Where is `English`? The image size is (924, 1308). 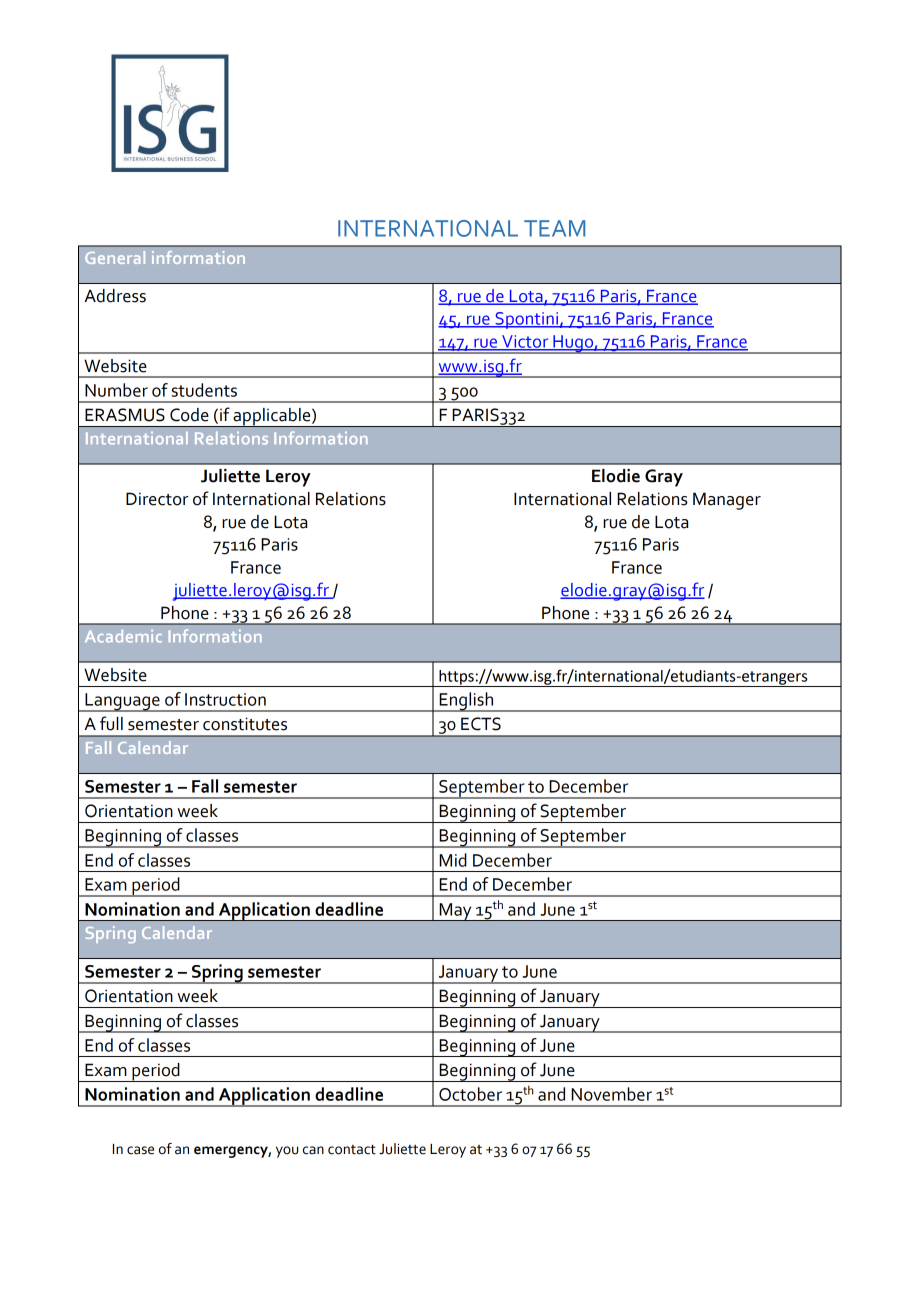
English is located at coordinates (466, 702).
